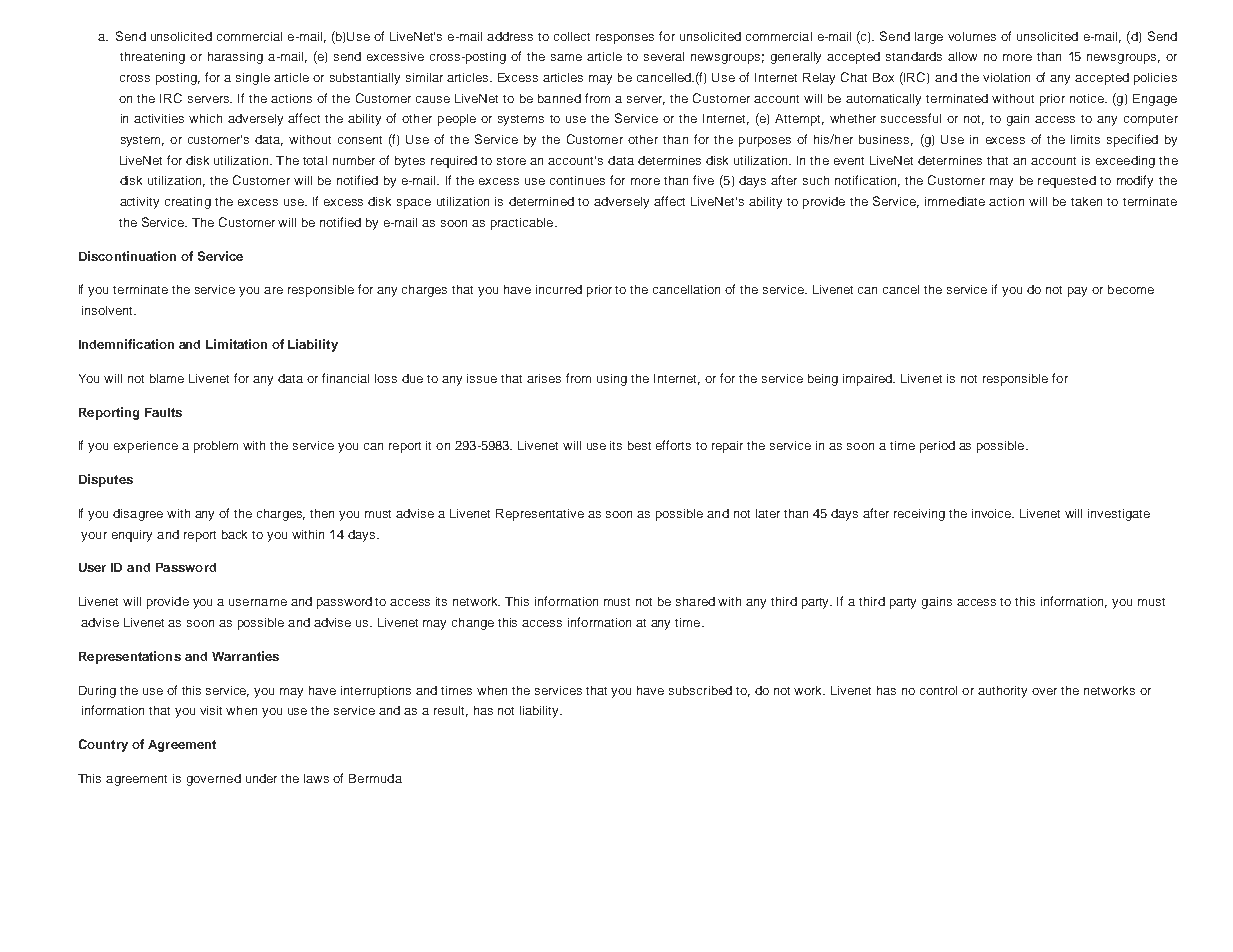  What do you see at coordinates (559, 289) in the document?
I see `incurred` at bounding box center [559, 289].
